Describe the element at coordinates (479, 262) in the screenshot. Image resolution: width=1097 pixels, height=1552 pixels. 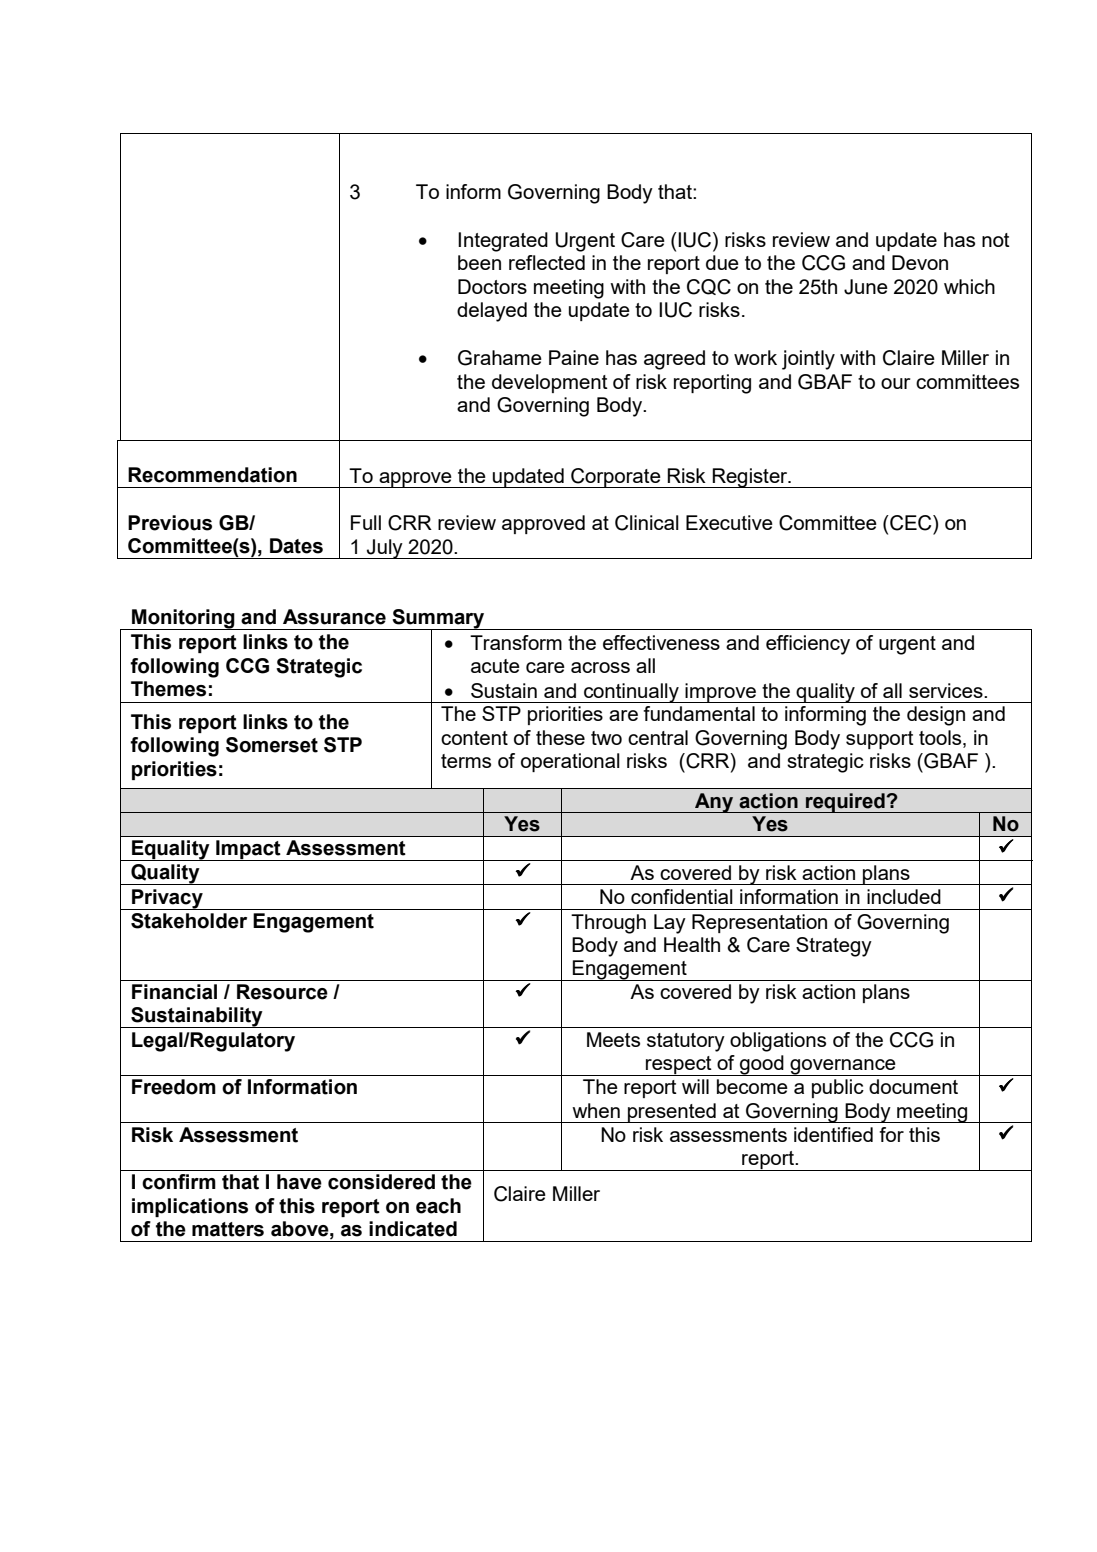
I see `been` at that location.
